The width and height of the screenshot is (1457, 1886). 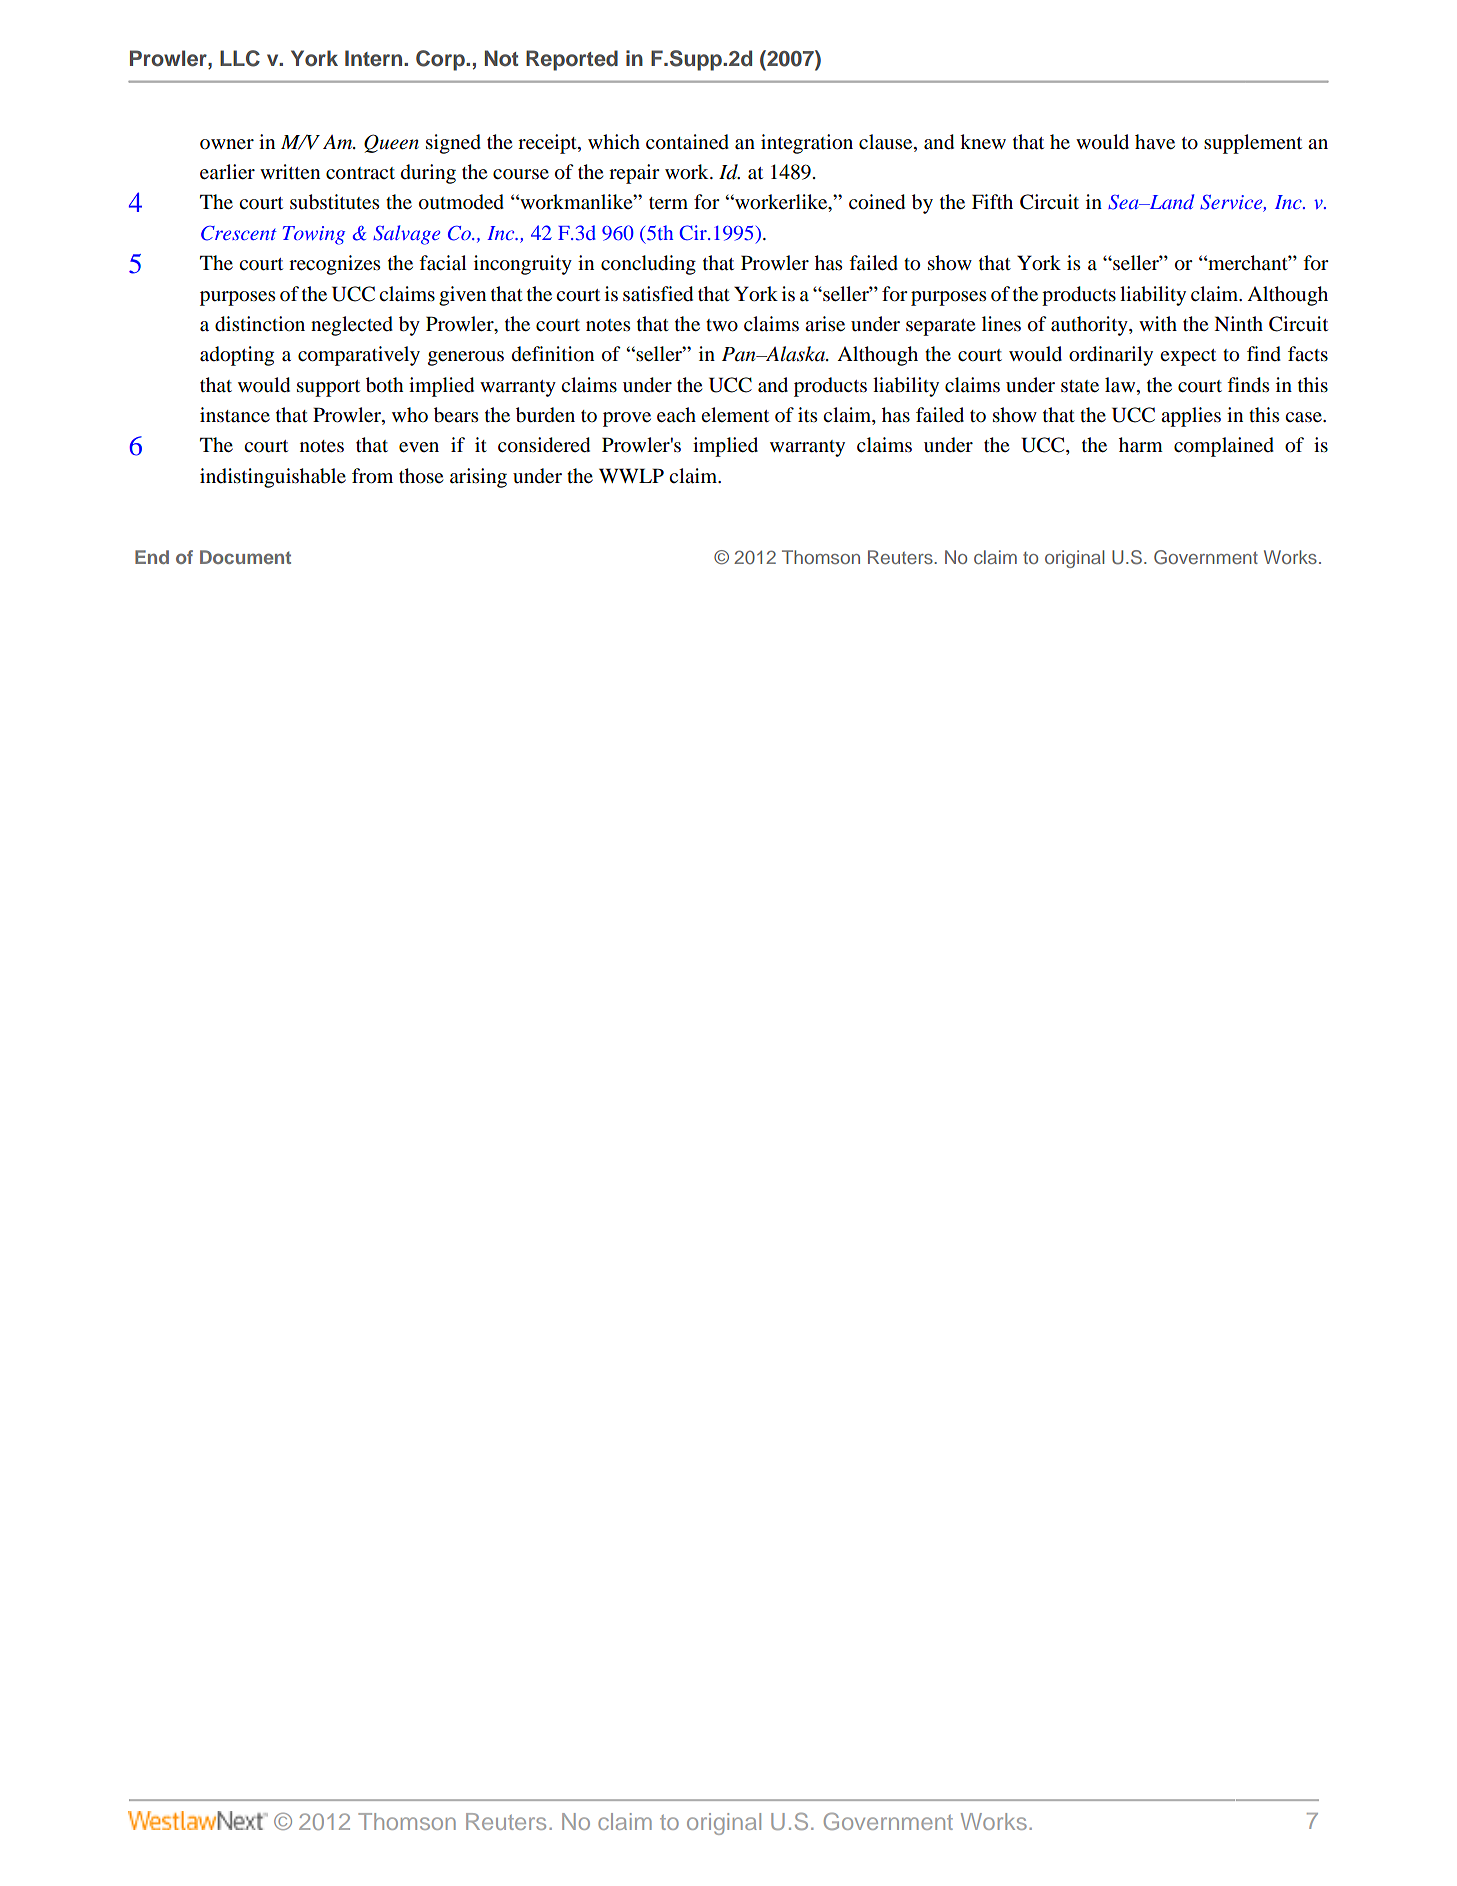 I want to click on two, so click(x=722, y=325).
